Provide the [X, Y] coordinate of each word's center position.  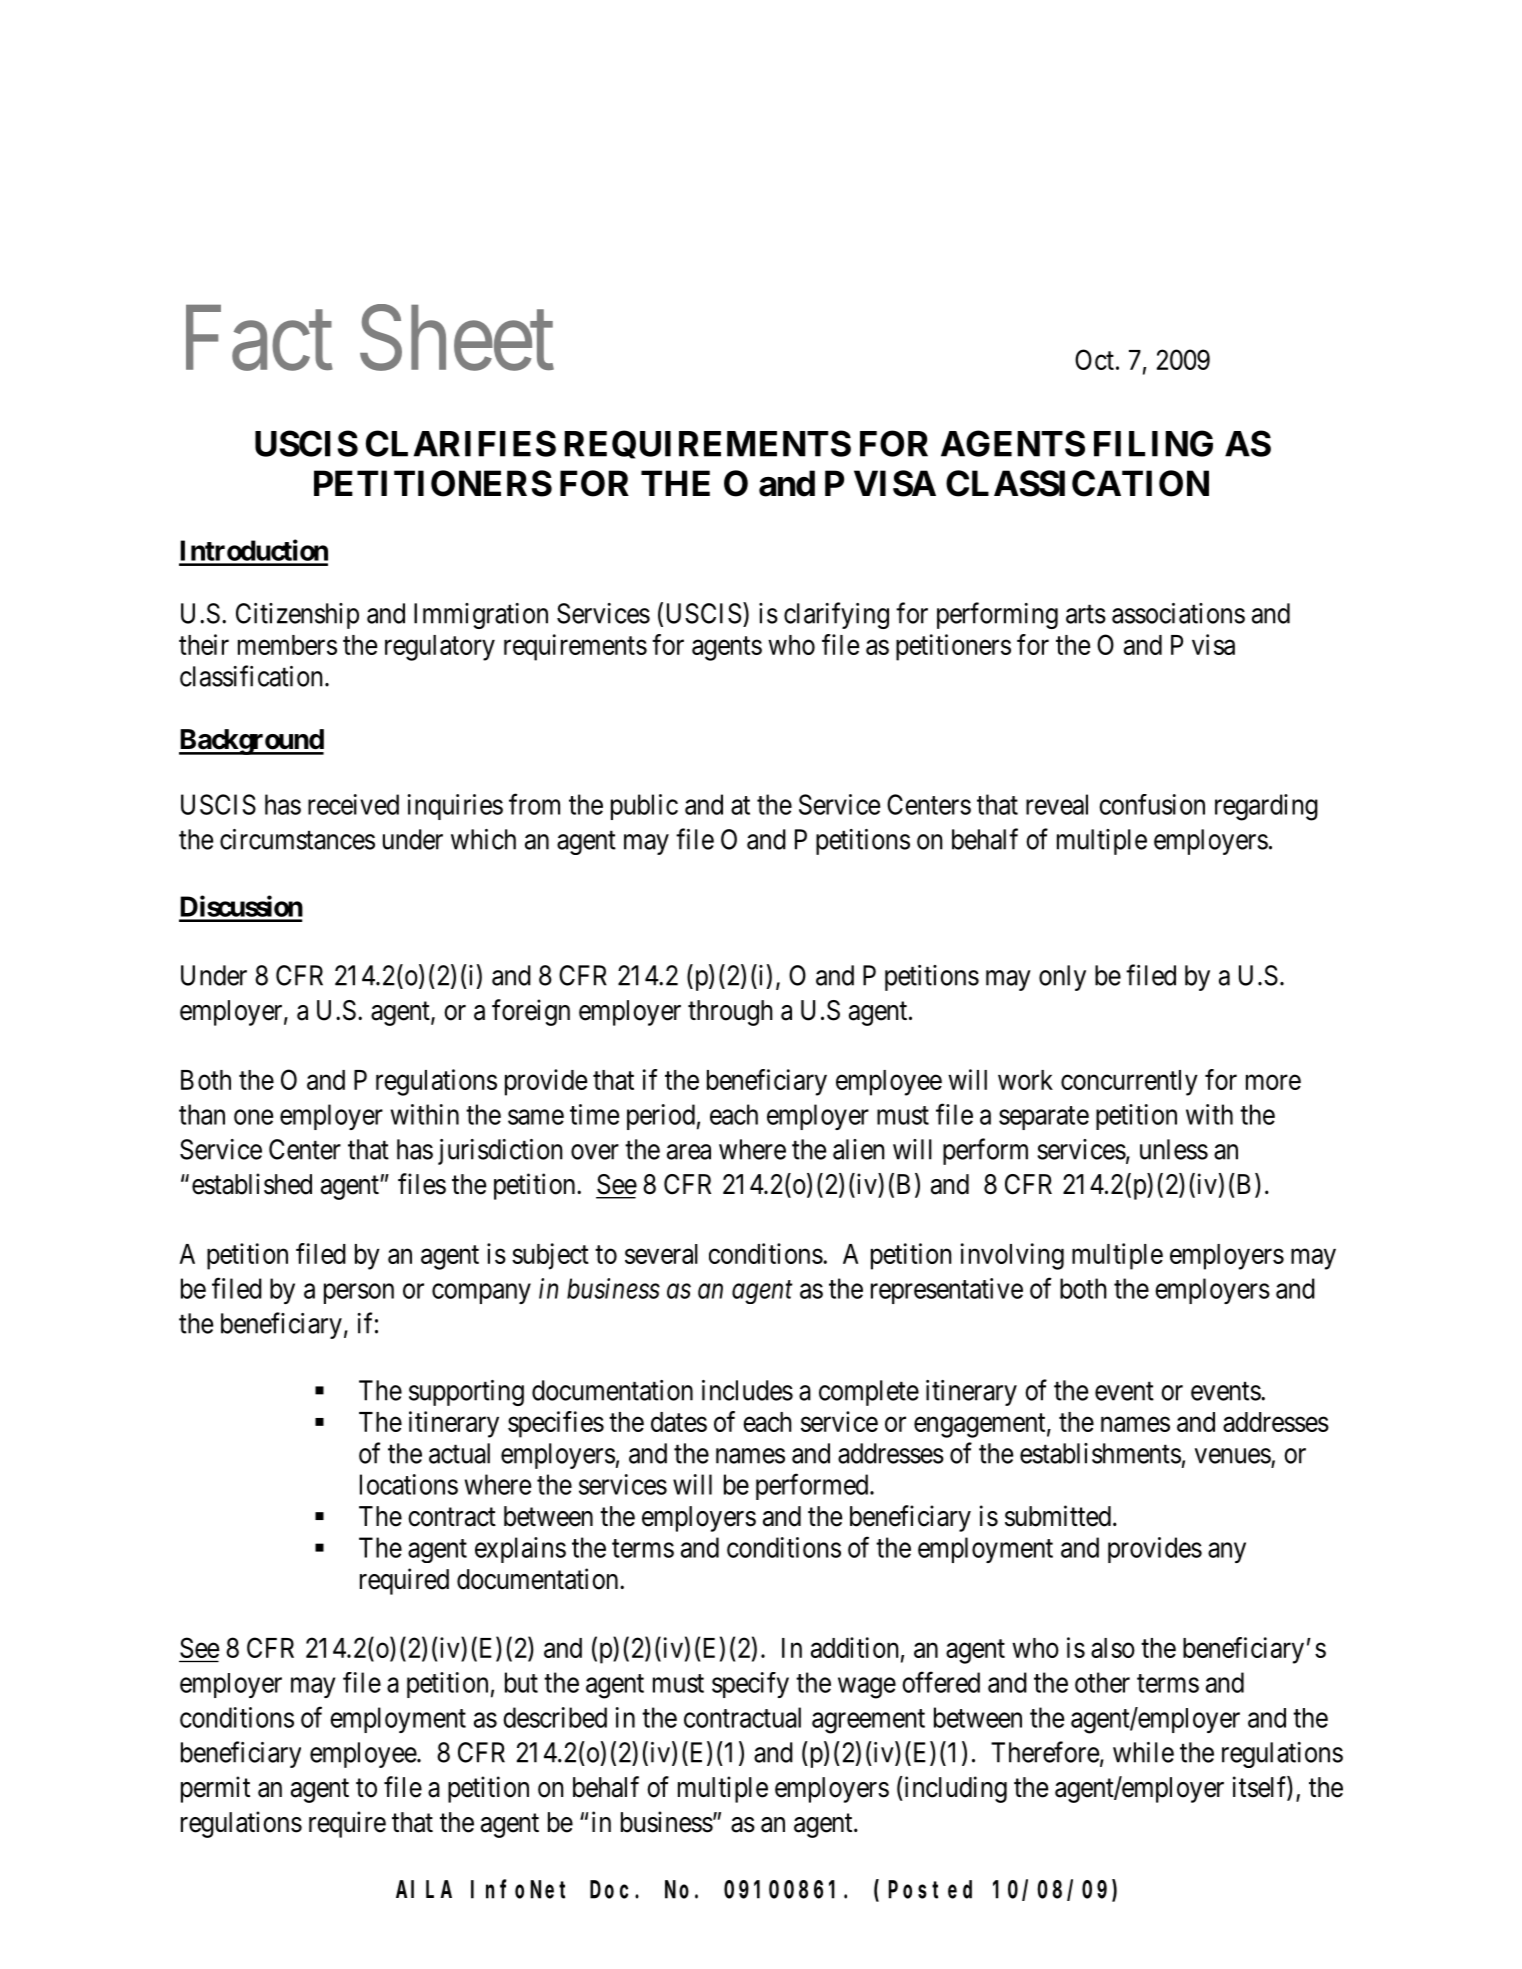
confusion [1152, 804]
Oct [1094, 359]
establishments [1100, 1453]
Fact [259, 339]
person [359, 1293]
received [353, 804]
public [644, 807]
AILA [424, 1890]
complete [869, 1393]
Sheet [457, 338]
